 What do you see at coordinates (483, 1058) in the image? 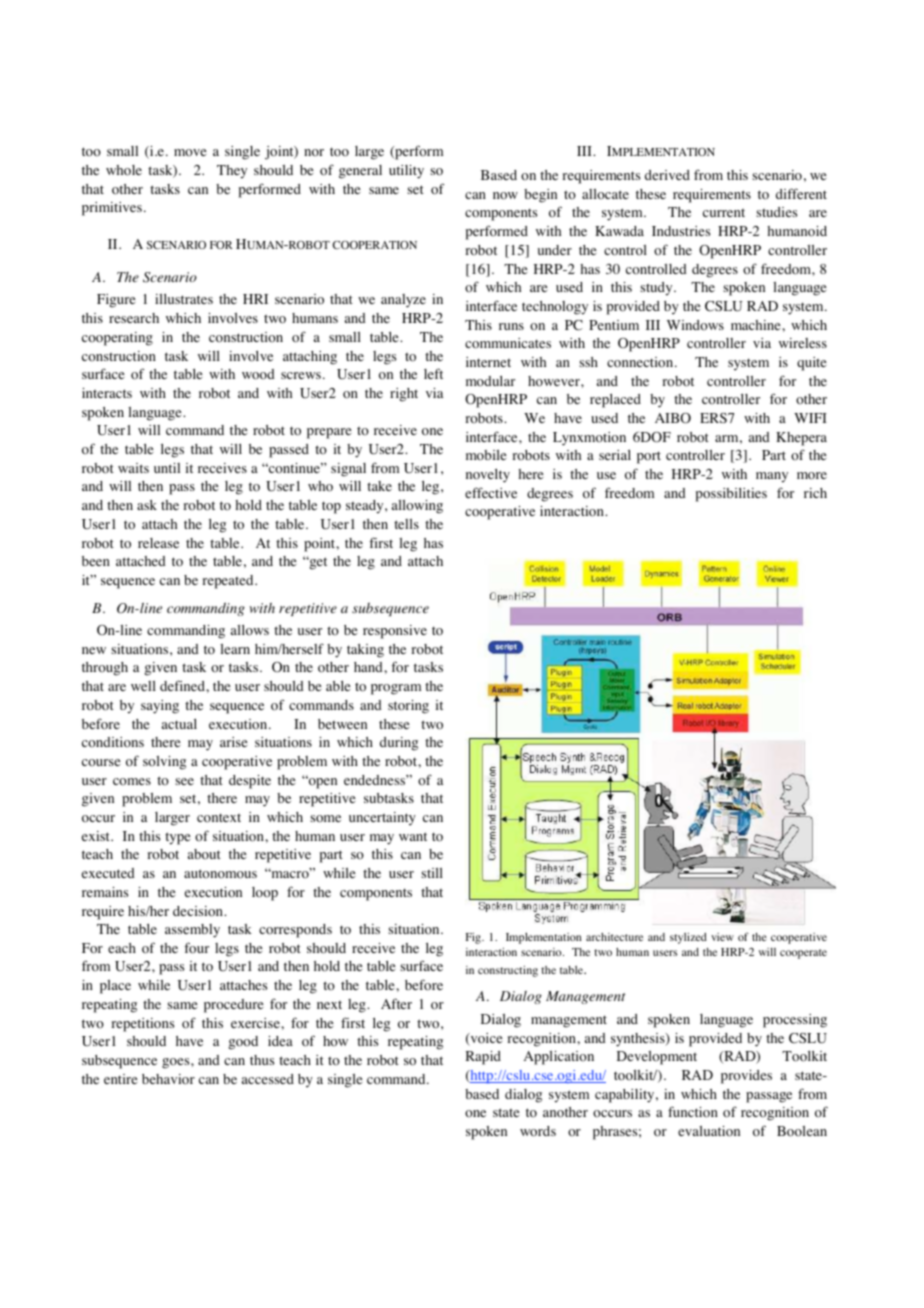
I see `Rapid` at bounding box center [483, 1058].
